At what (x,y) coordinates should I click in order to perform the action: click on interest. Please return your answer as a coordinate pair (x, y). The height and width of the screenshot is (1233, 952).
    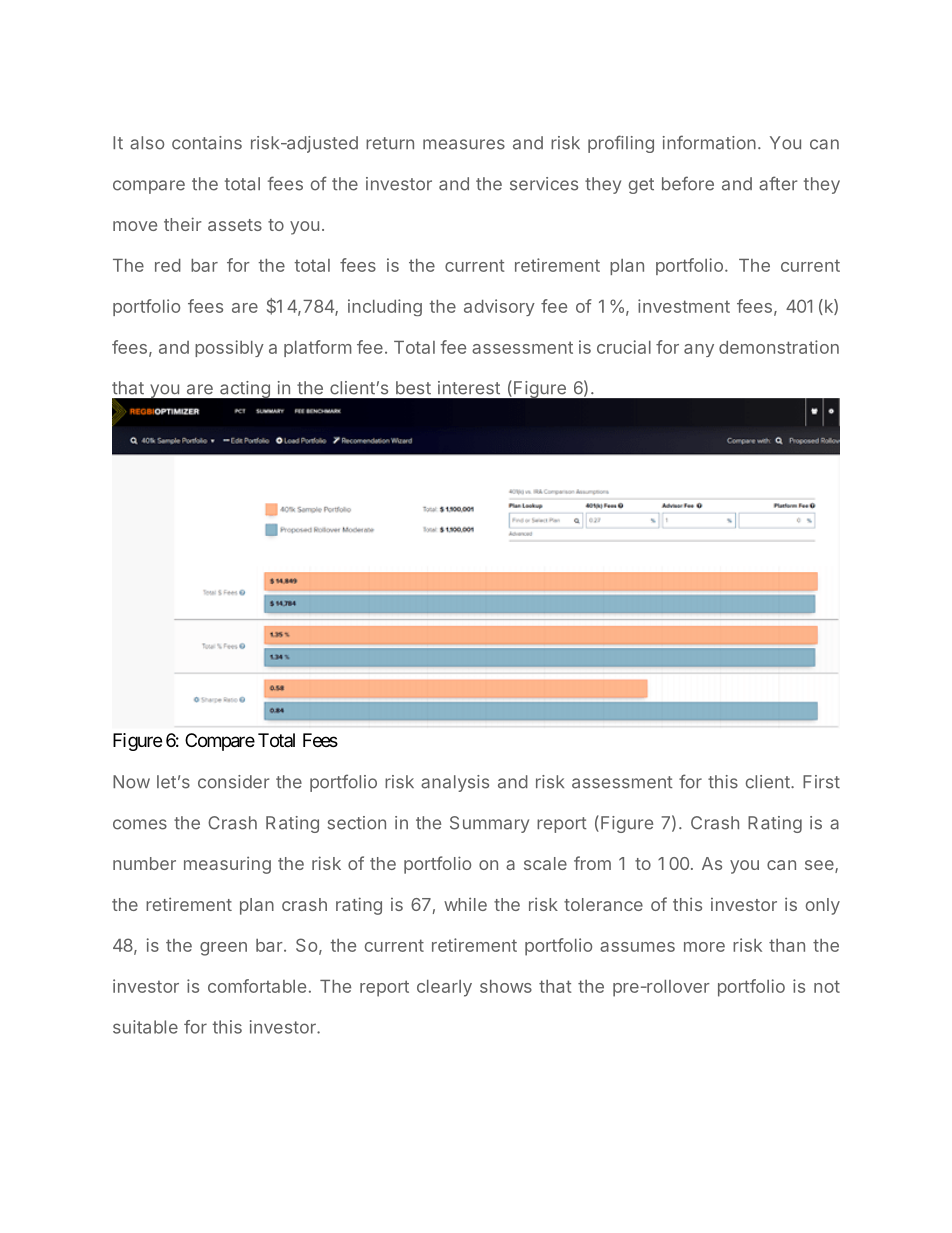
    Looking at the image, I should click on (469, 388).
